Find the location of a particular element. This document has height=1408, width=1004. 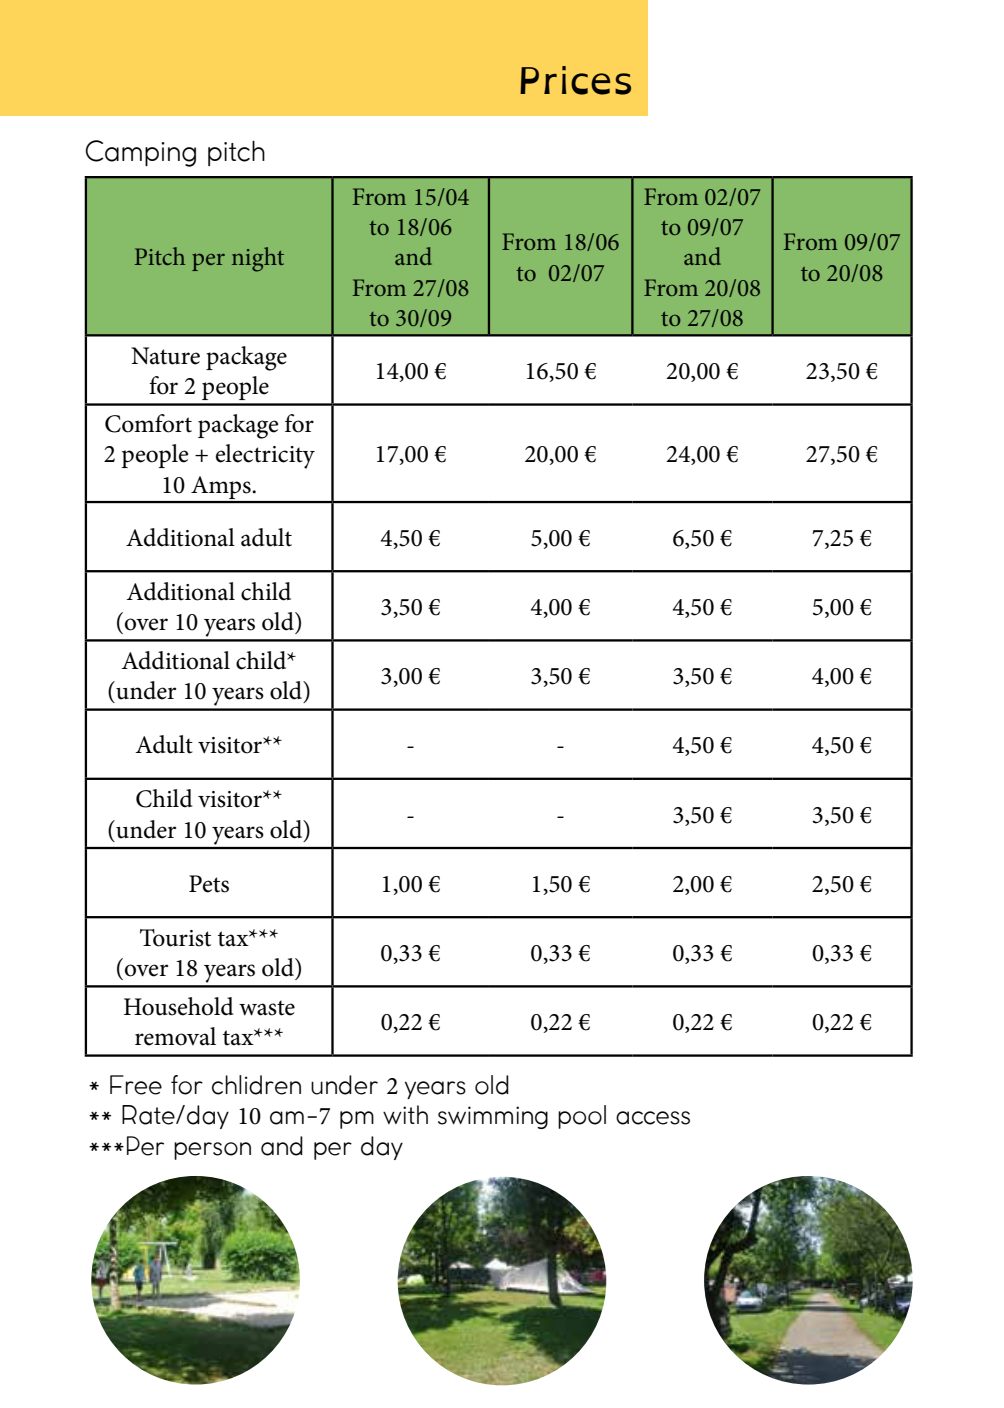

night is located at coordinates (258, 259).
